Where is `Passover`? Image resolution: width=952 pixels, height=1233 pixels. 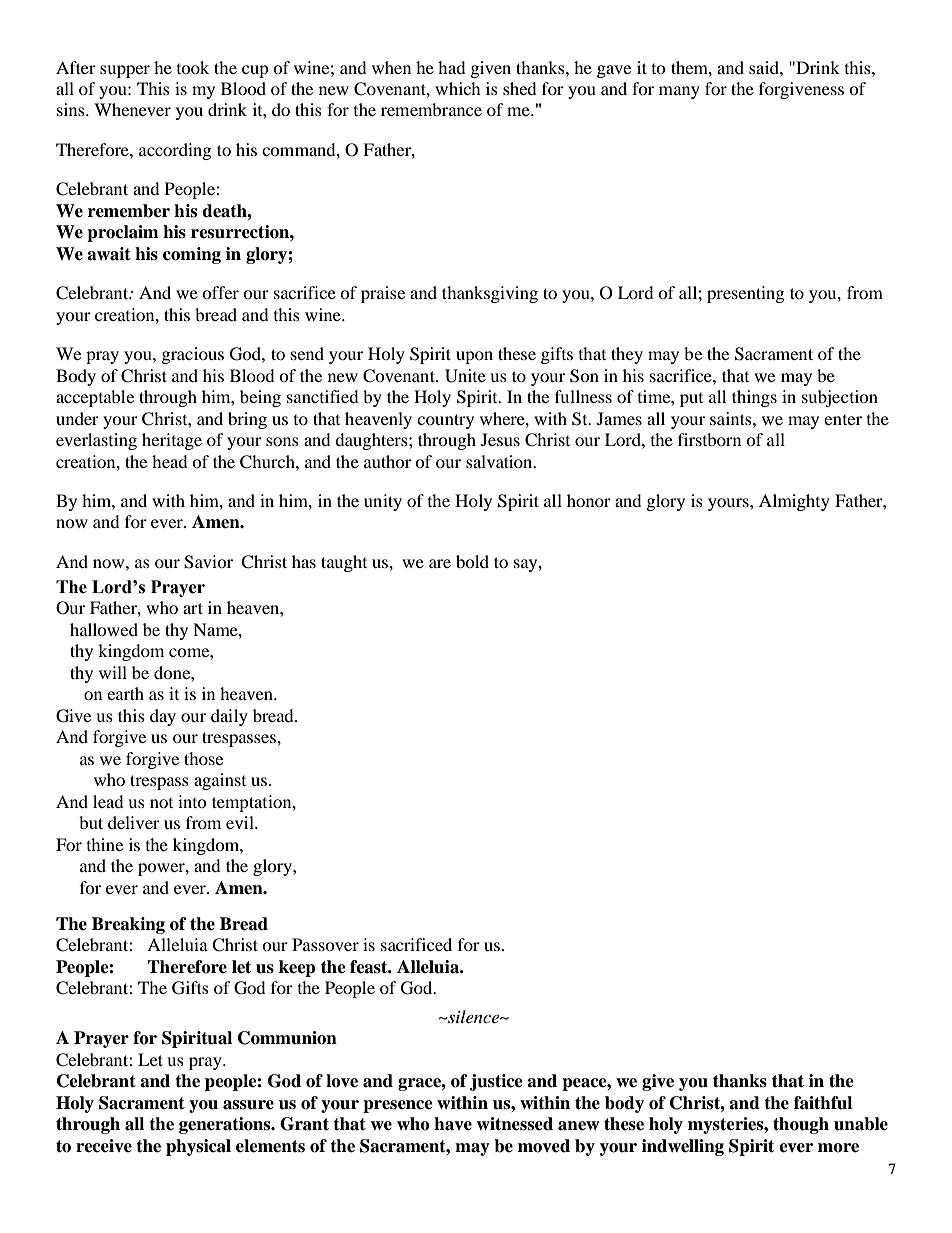
Passover is located at coordinates (325, 944).
